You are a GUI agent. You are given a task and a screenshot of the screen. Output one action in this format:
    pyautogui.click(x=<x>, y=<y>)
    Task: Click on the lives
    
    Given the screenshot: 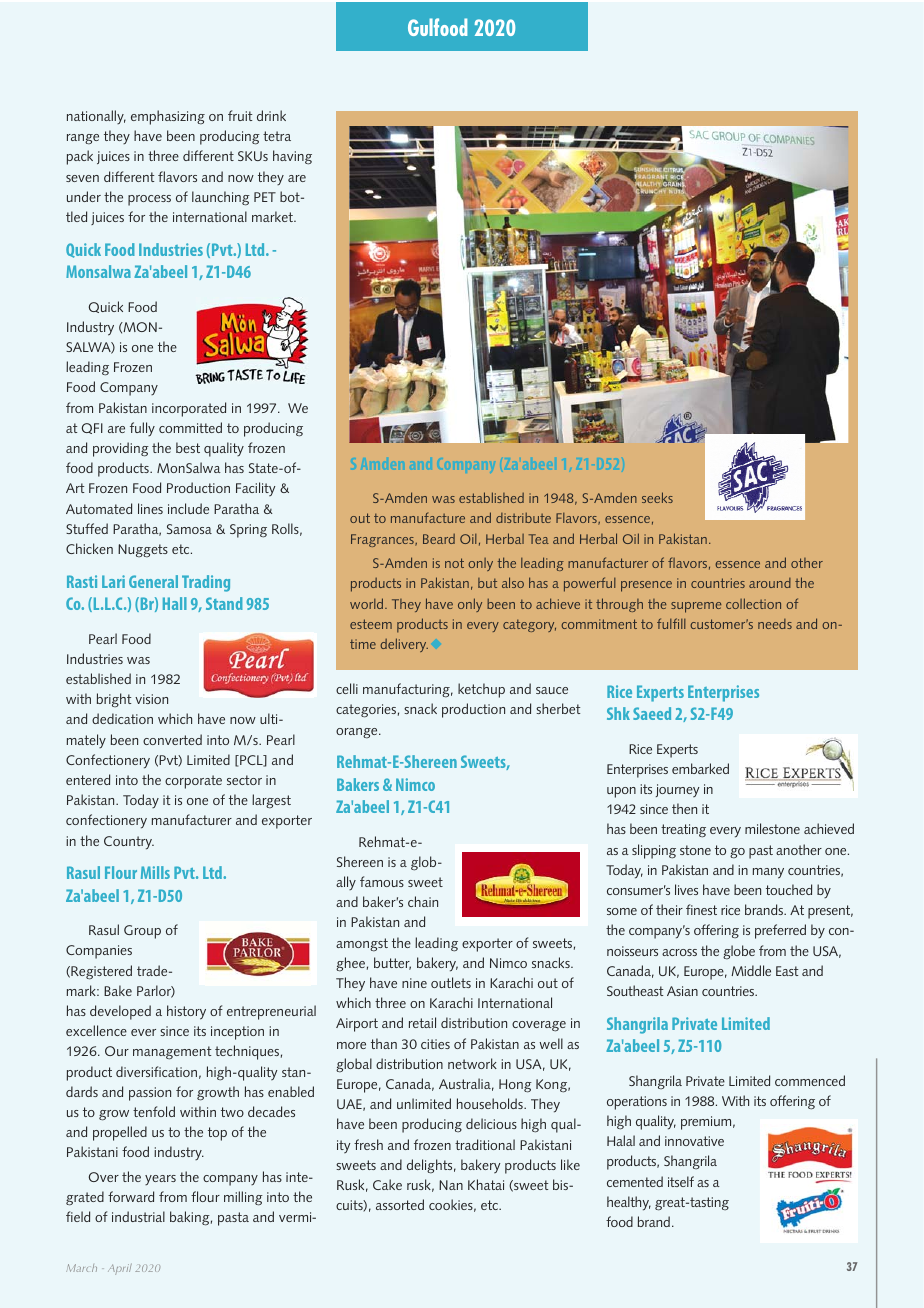 What is the action you would take?
    pyautogui.click(x=686, y=889)
